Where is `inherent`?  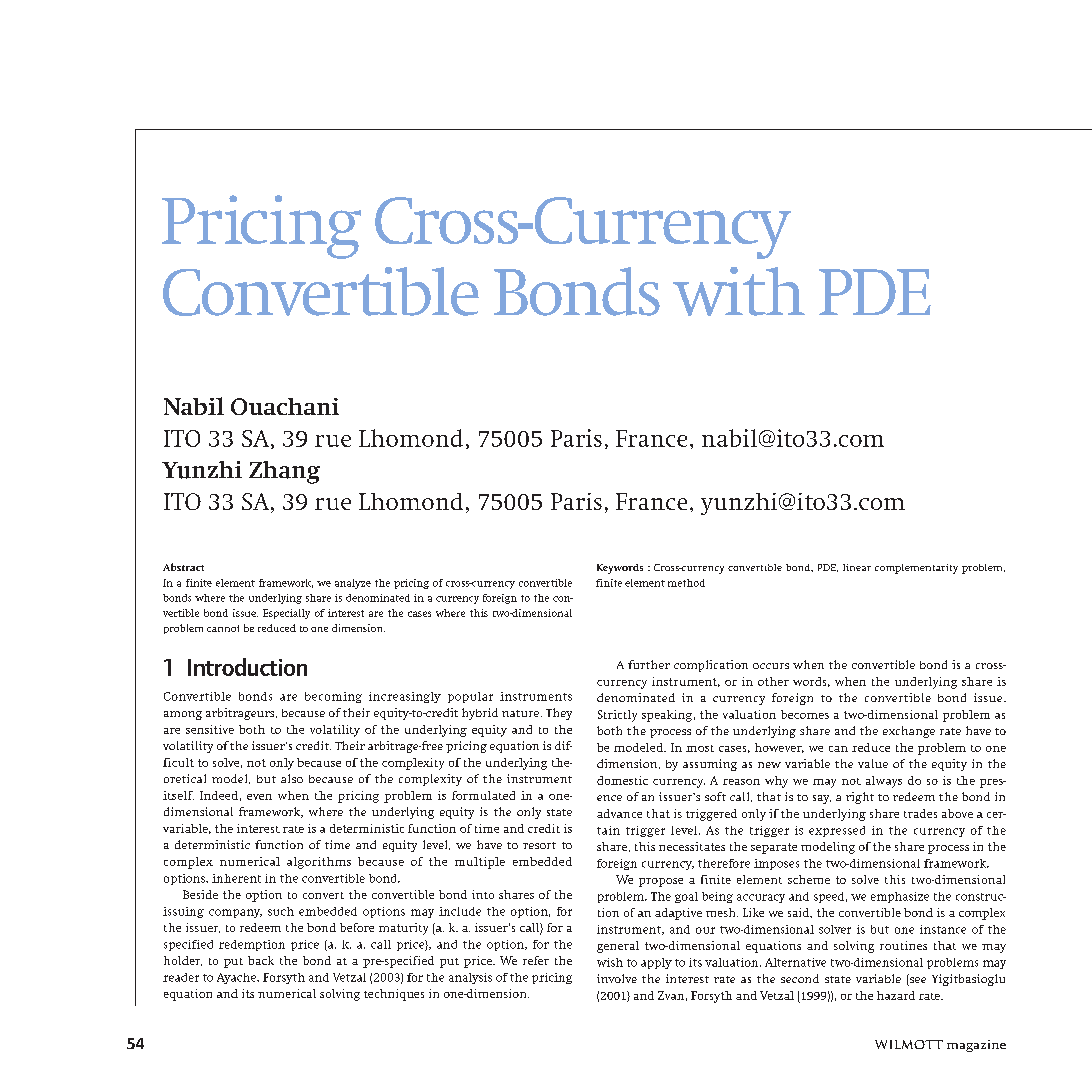
inherent is located at coordinates (236, 878).
